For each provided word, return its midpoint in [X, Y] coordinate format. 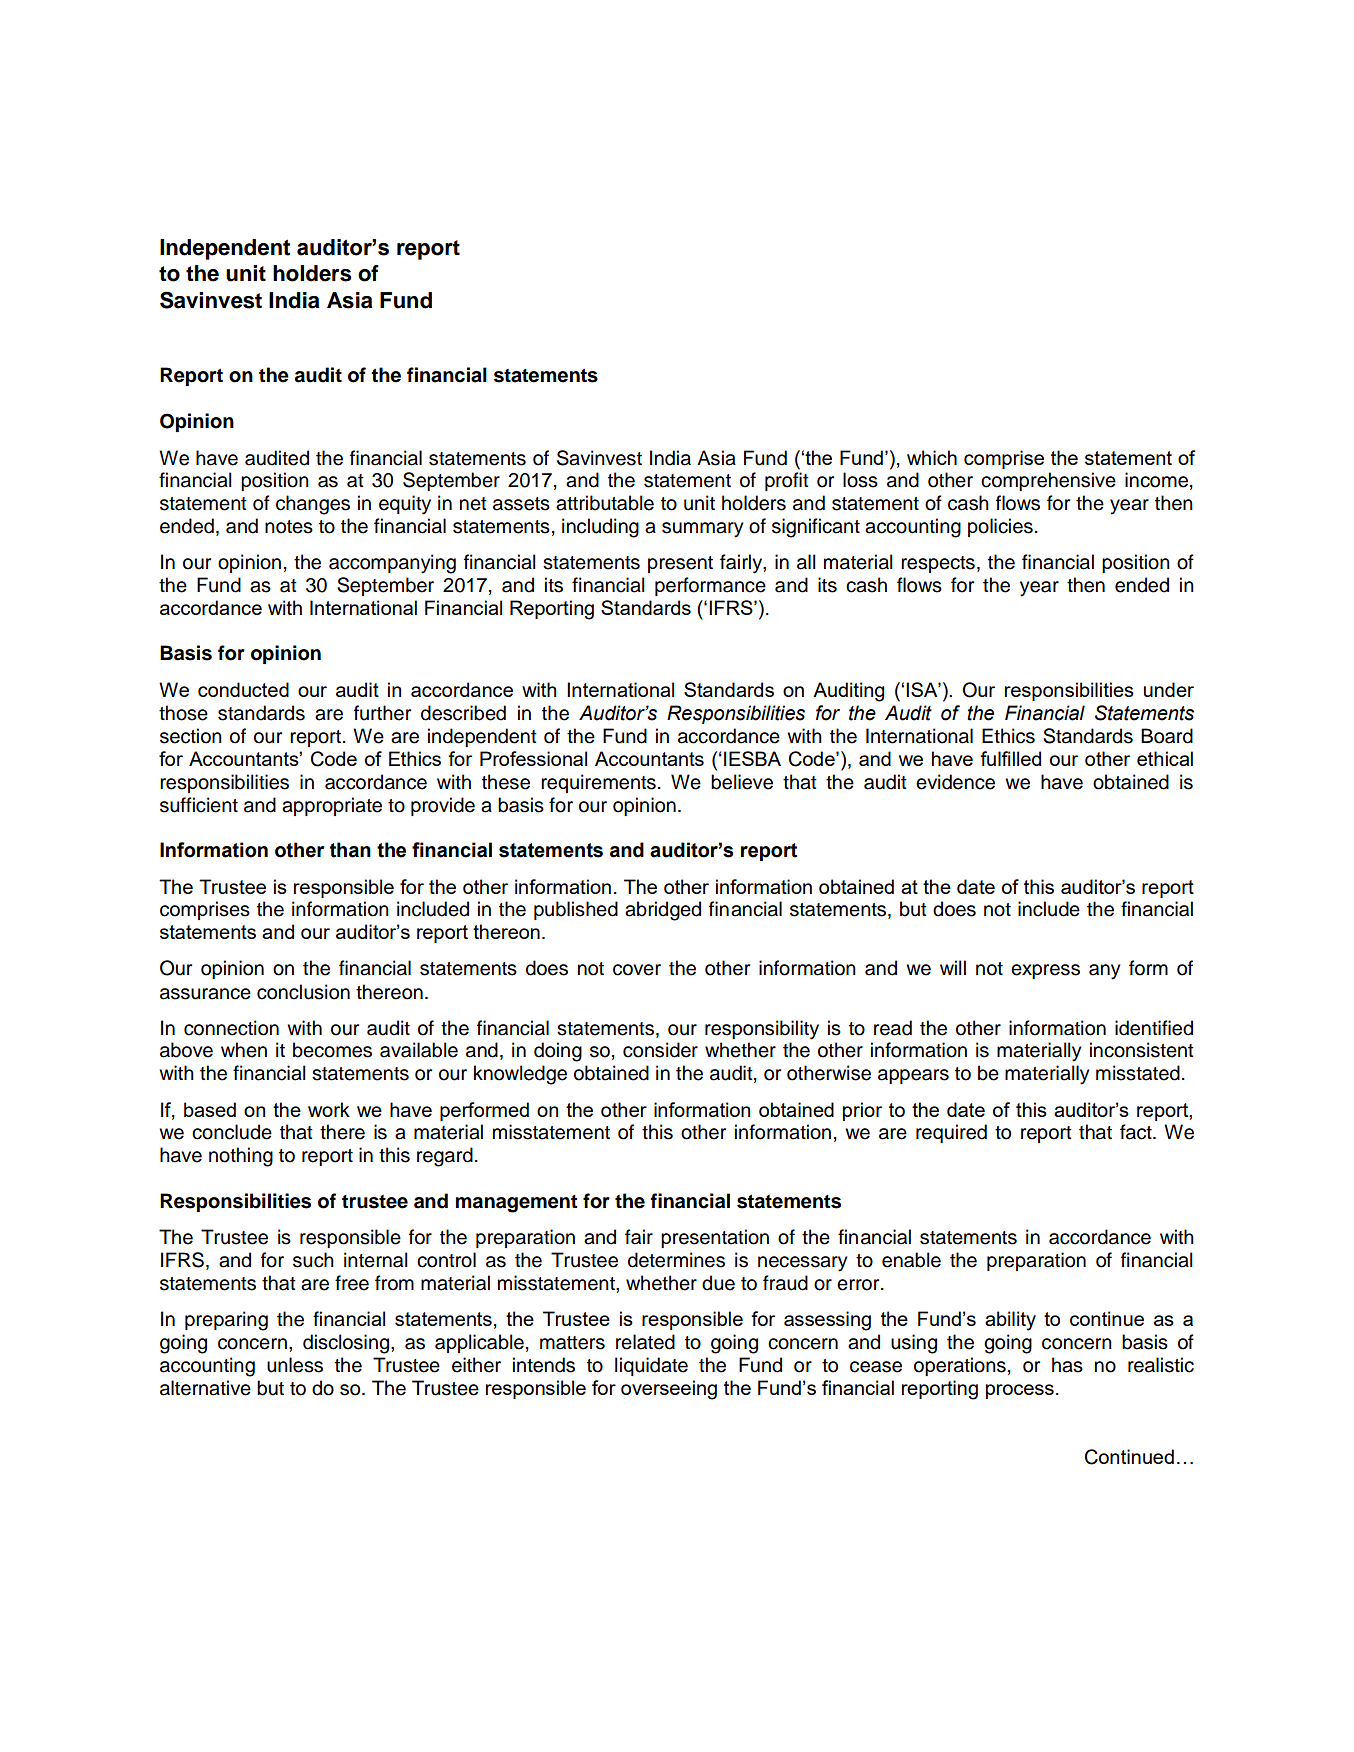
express [1045, 971]
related [645, 1342]
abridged [663, 911]
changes [313, 505]
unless [295, 1365]
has [1067, 1365]
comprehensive [1048, 481]
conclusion [303, 992]
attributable [605, 503]
